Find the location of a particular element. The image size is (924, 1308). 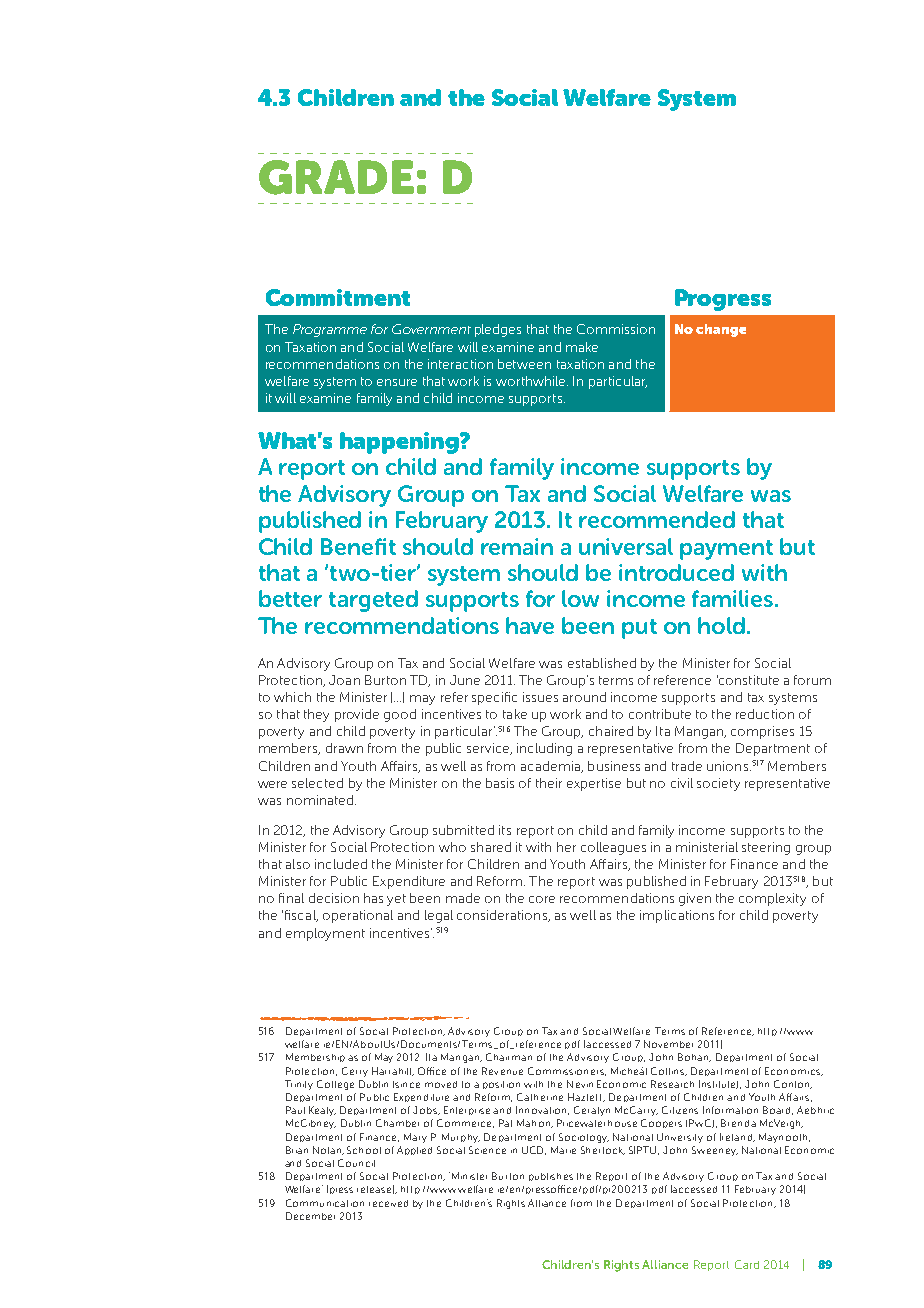

GRADE is located at coordinates (336, 177).
